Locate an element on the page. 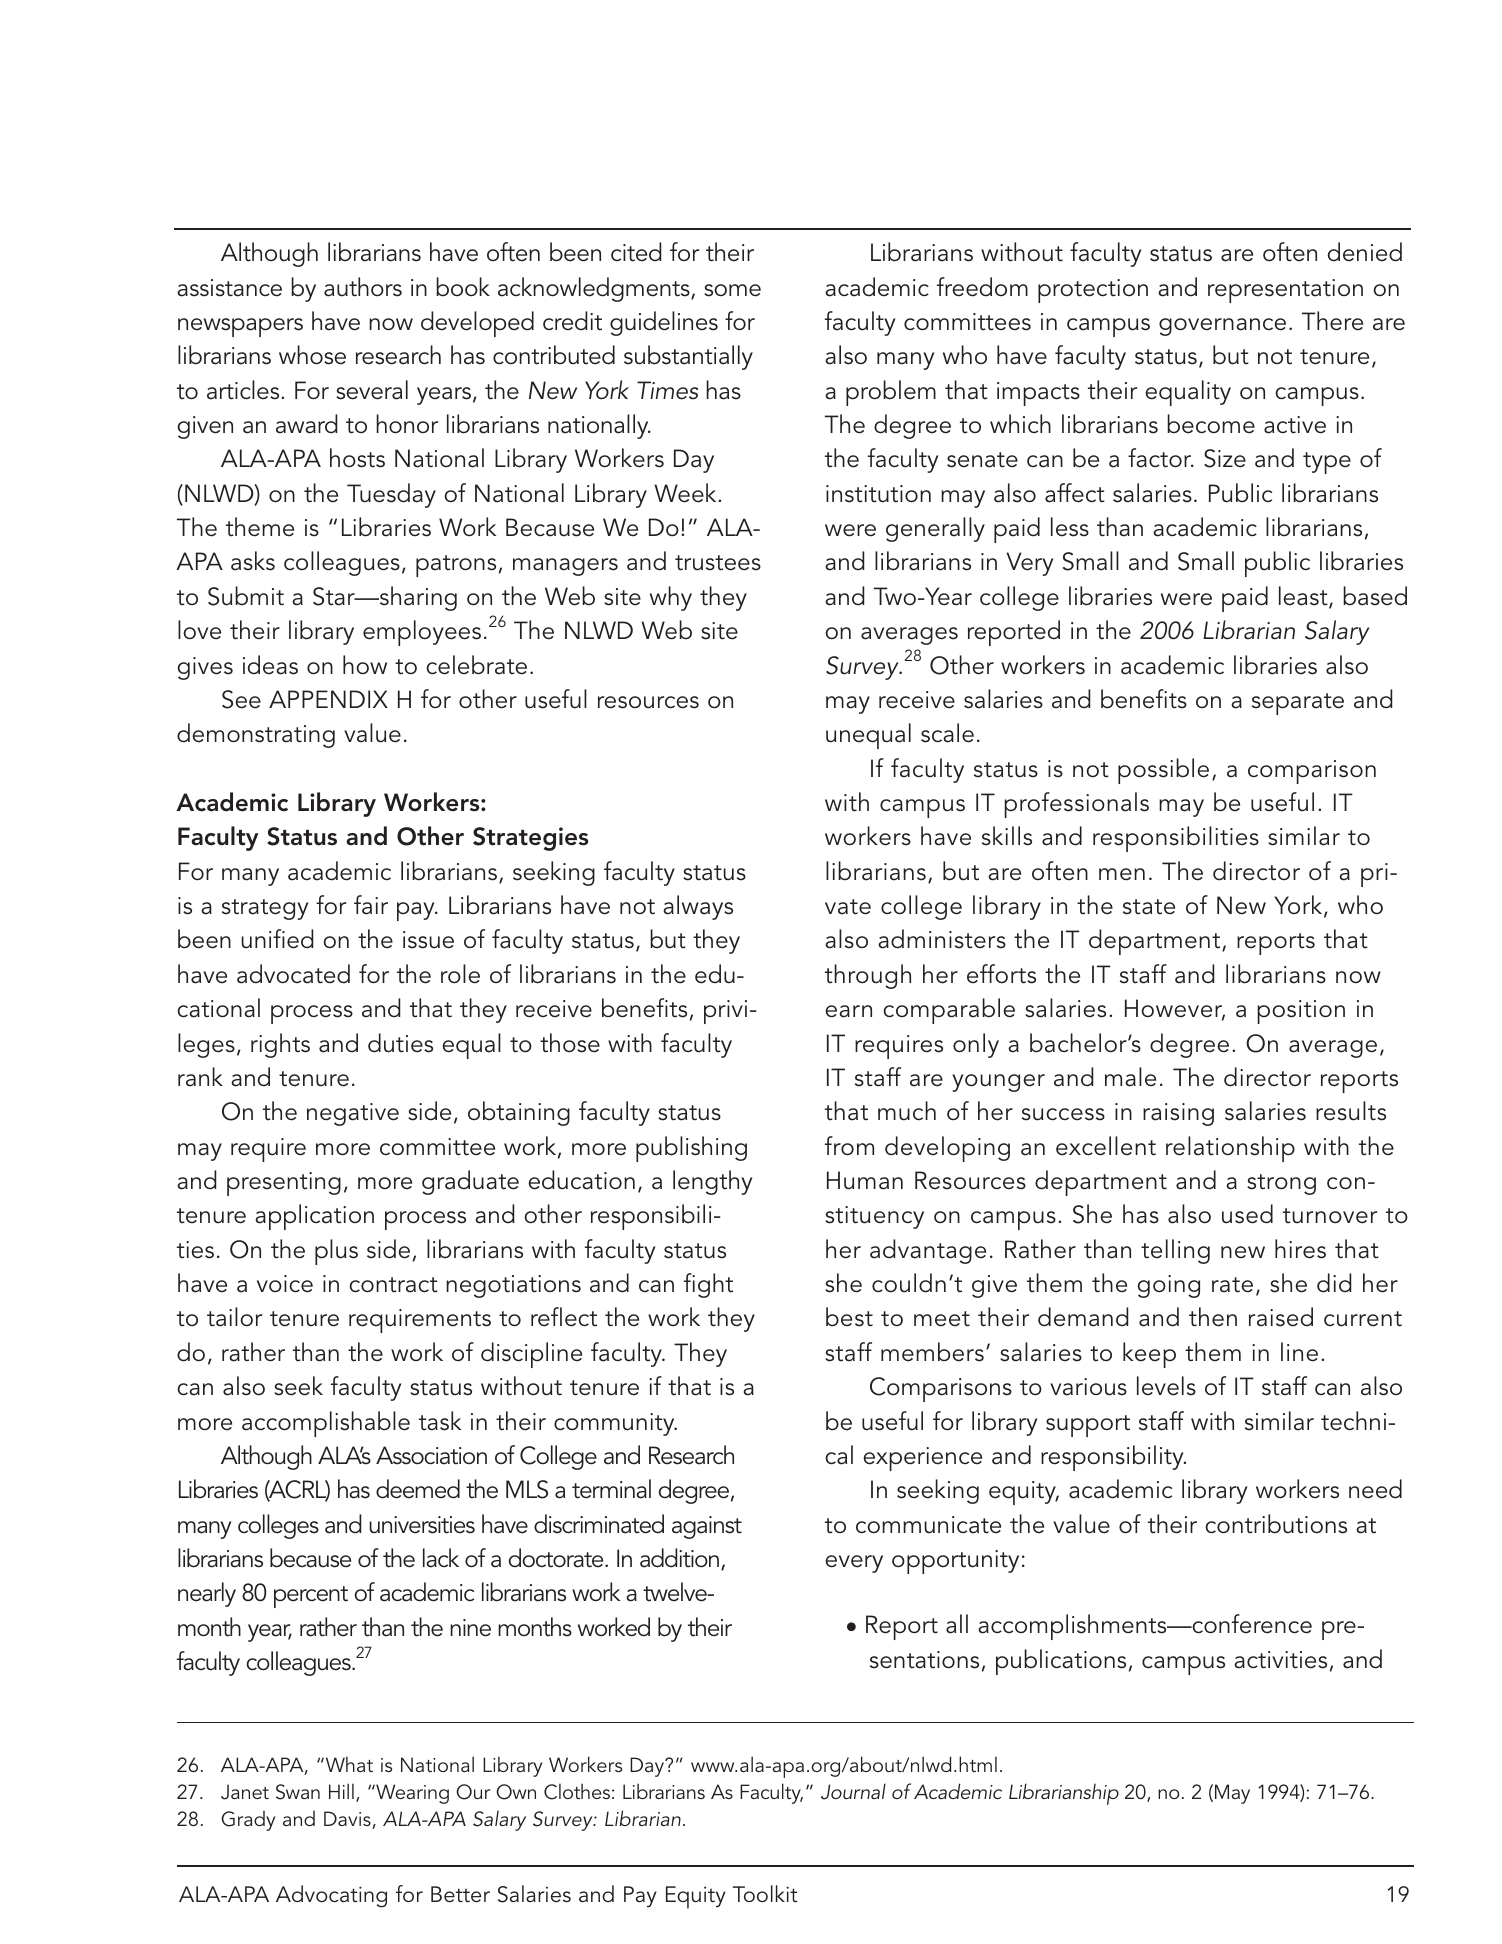 The image size is (1502, 1944). governance is located at coordinates (1222, 327).
